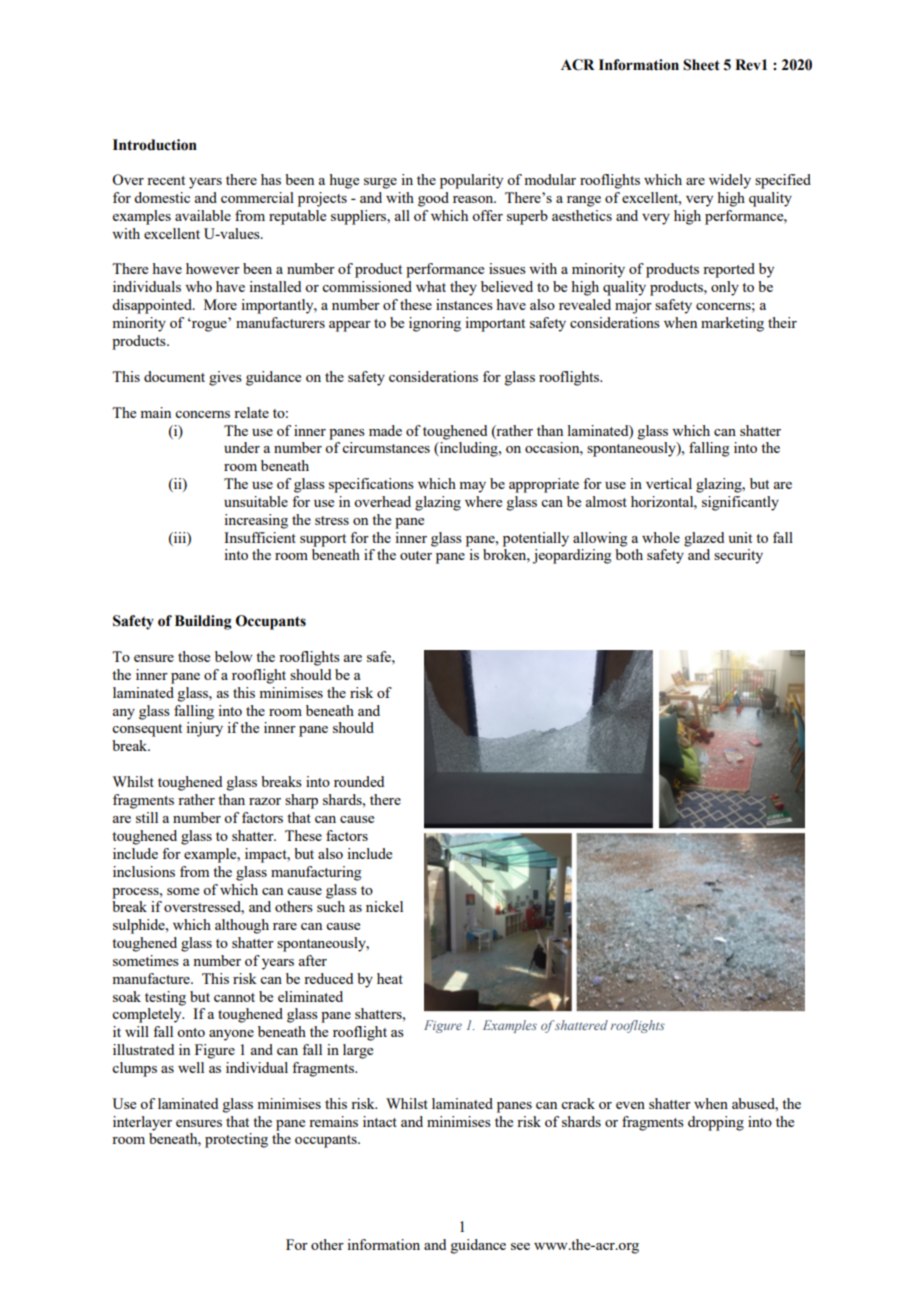 This screenshot has height=1308, width=924. Describe the element at coordinates (471, 181) in the screenshot. I see `popularity` at that location.
